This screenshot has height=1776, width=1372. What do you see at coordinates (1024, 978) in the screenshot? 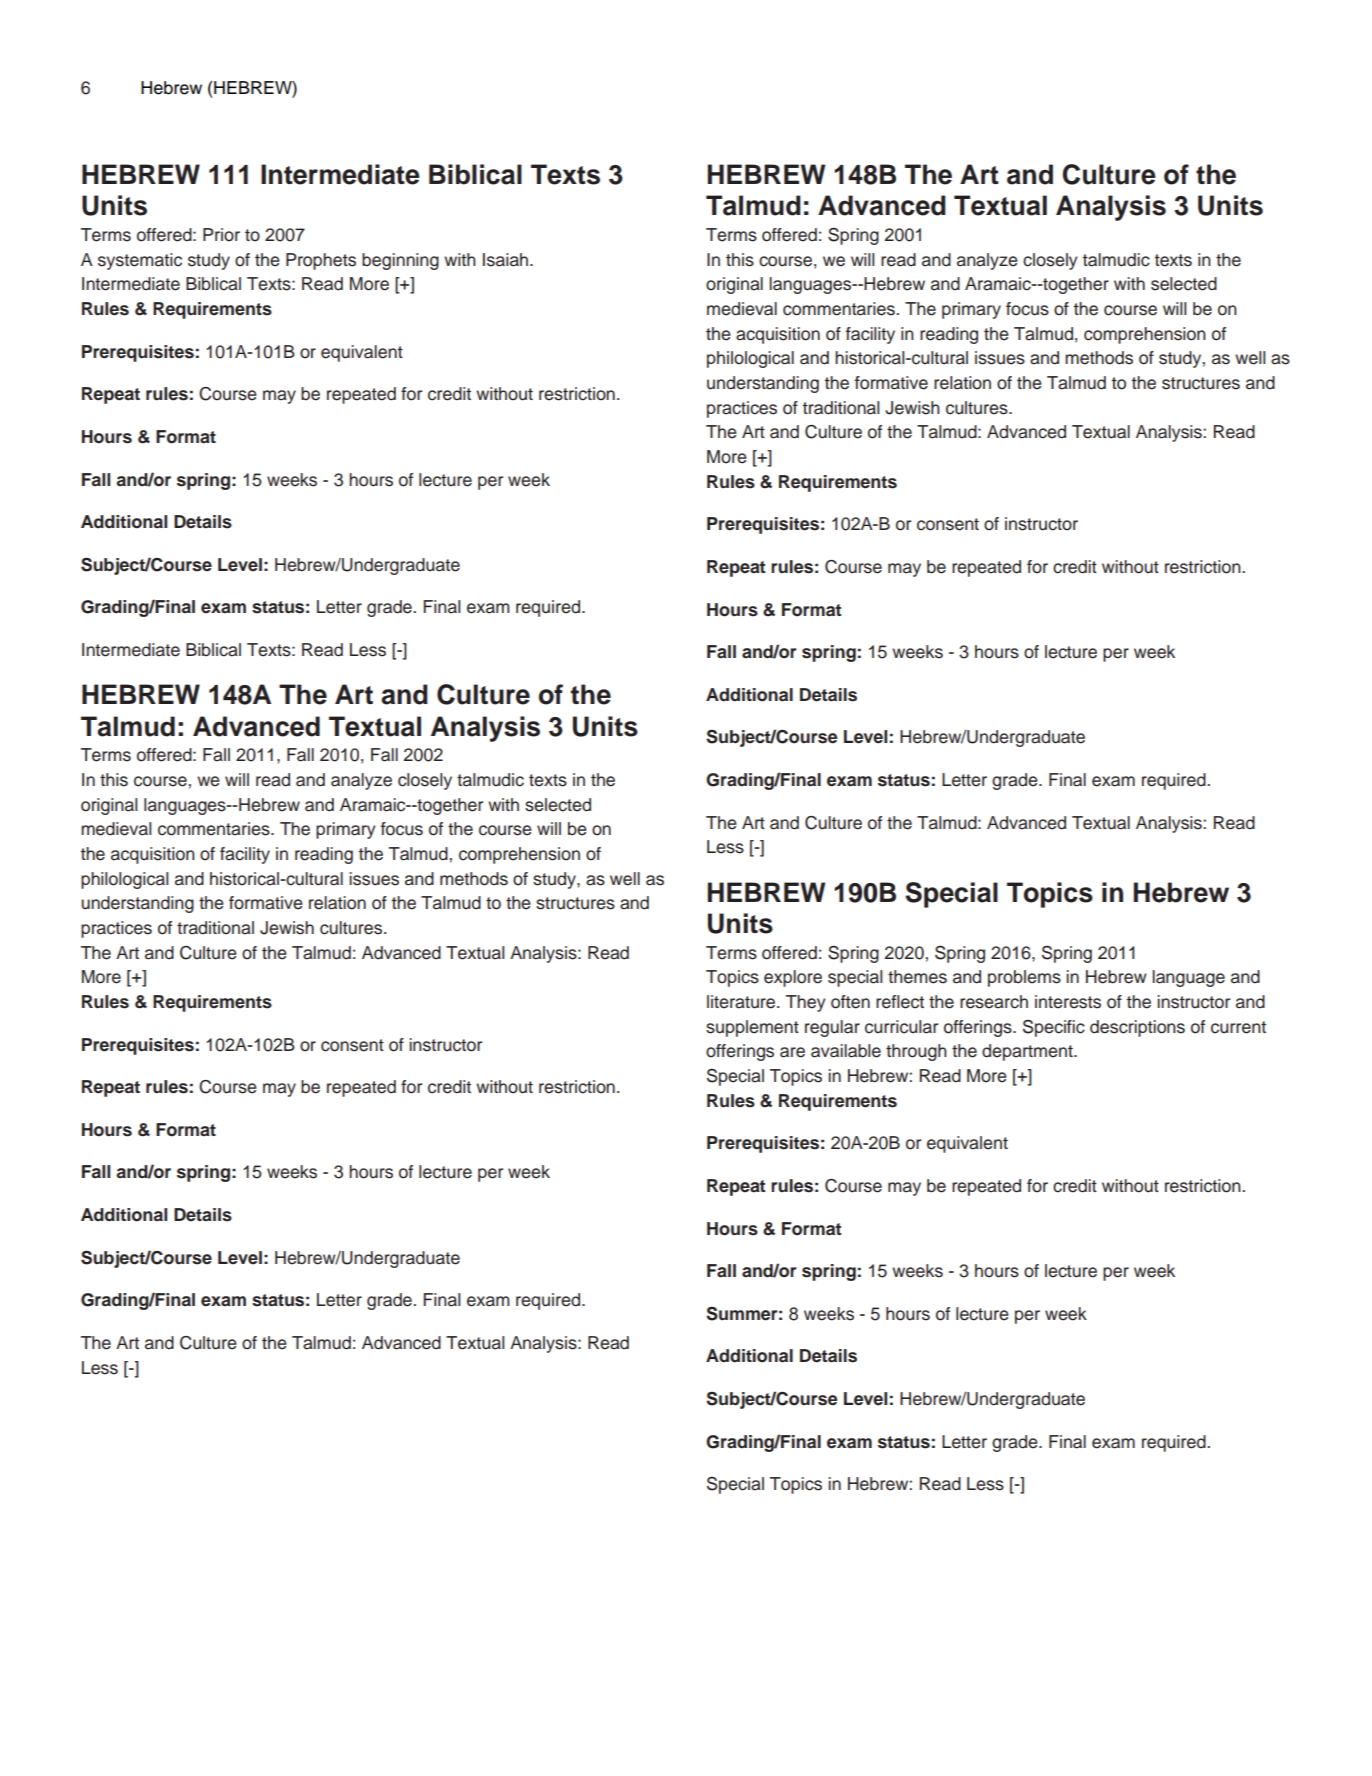
I see `problems` at bounding box center [1024, 978].
